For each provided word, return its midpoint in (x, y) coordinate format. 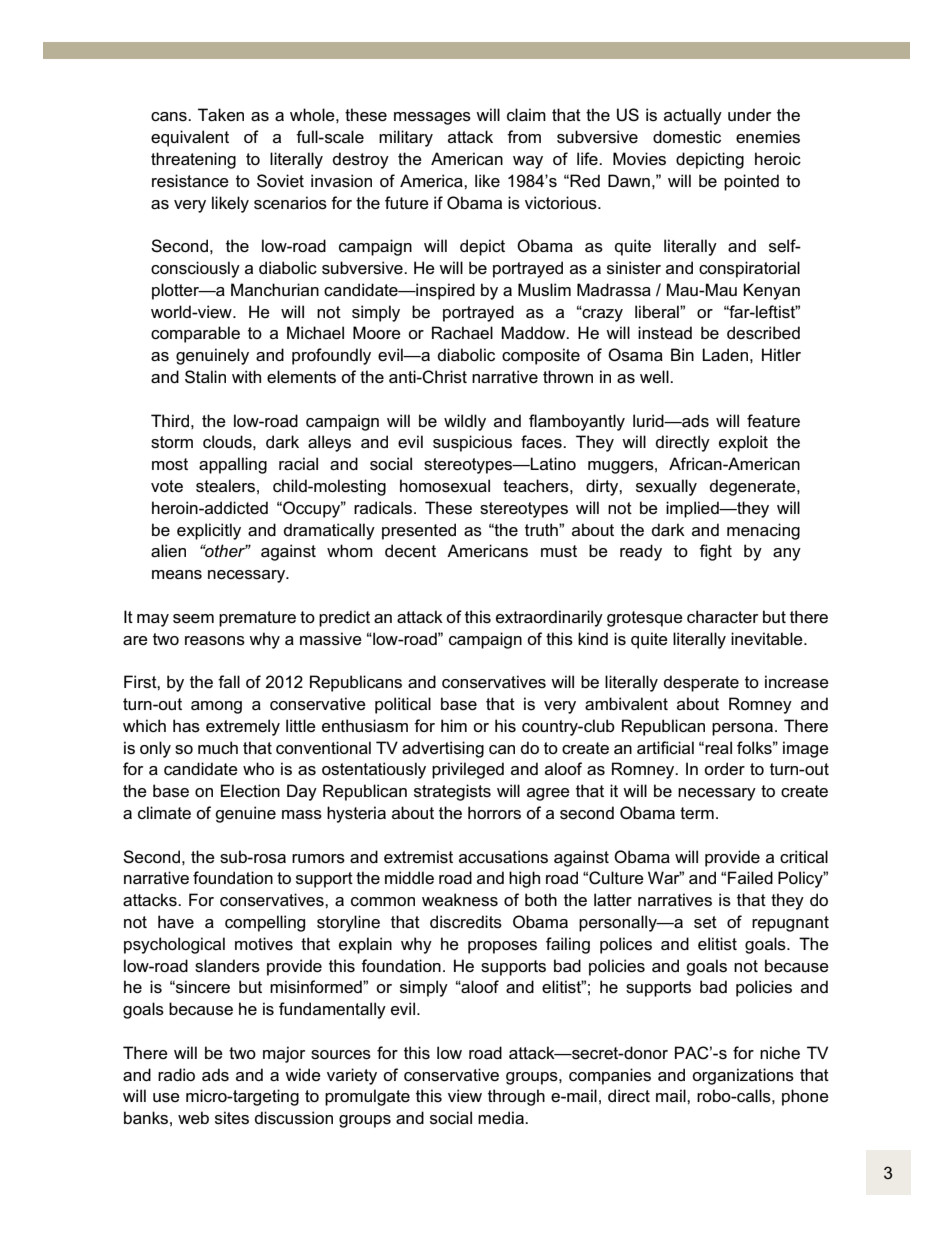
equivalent (190, 138)
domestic (687, 136)
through (516, 1097)
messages (432, 118)
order (724, 768)
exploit (743, 443)
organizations (743, 1076)
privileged (468, 770)
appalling (233, 465)
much (218, 747)
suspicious (472, 443)
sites (232, 1118)
